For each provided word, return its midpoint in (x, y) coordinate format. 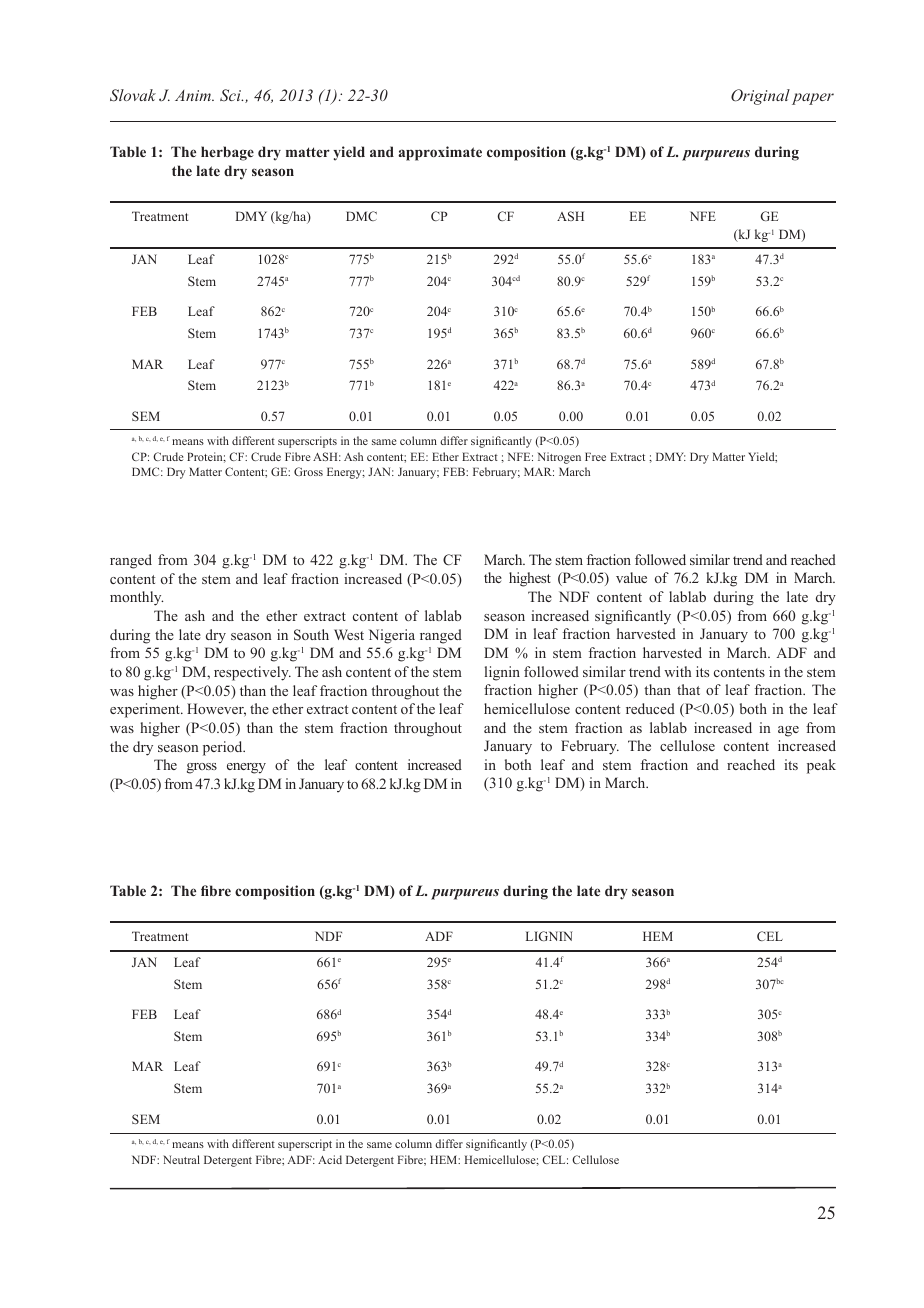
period (224, 748)
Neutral (181, 1159)
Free (595, 456)
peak (821, 766)
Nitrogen (559, 458)
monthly (136, 598)
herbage (227, 153)
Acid (330, 1159)
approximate (440, 153)
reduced (650, 708)
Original (760, 97)
